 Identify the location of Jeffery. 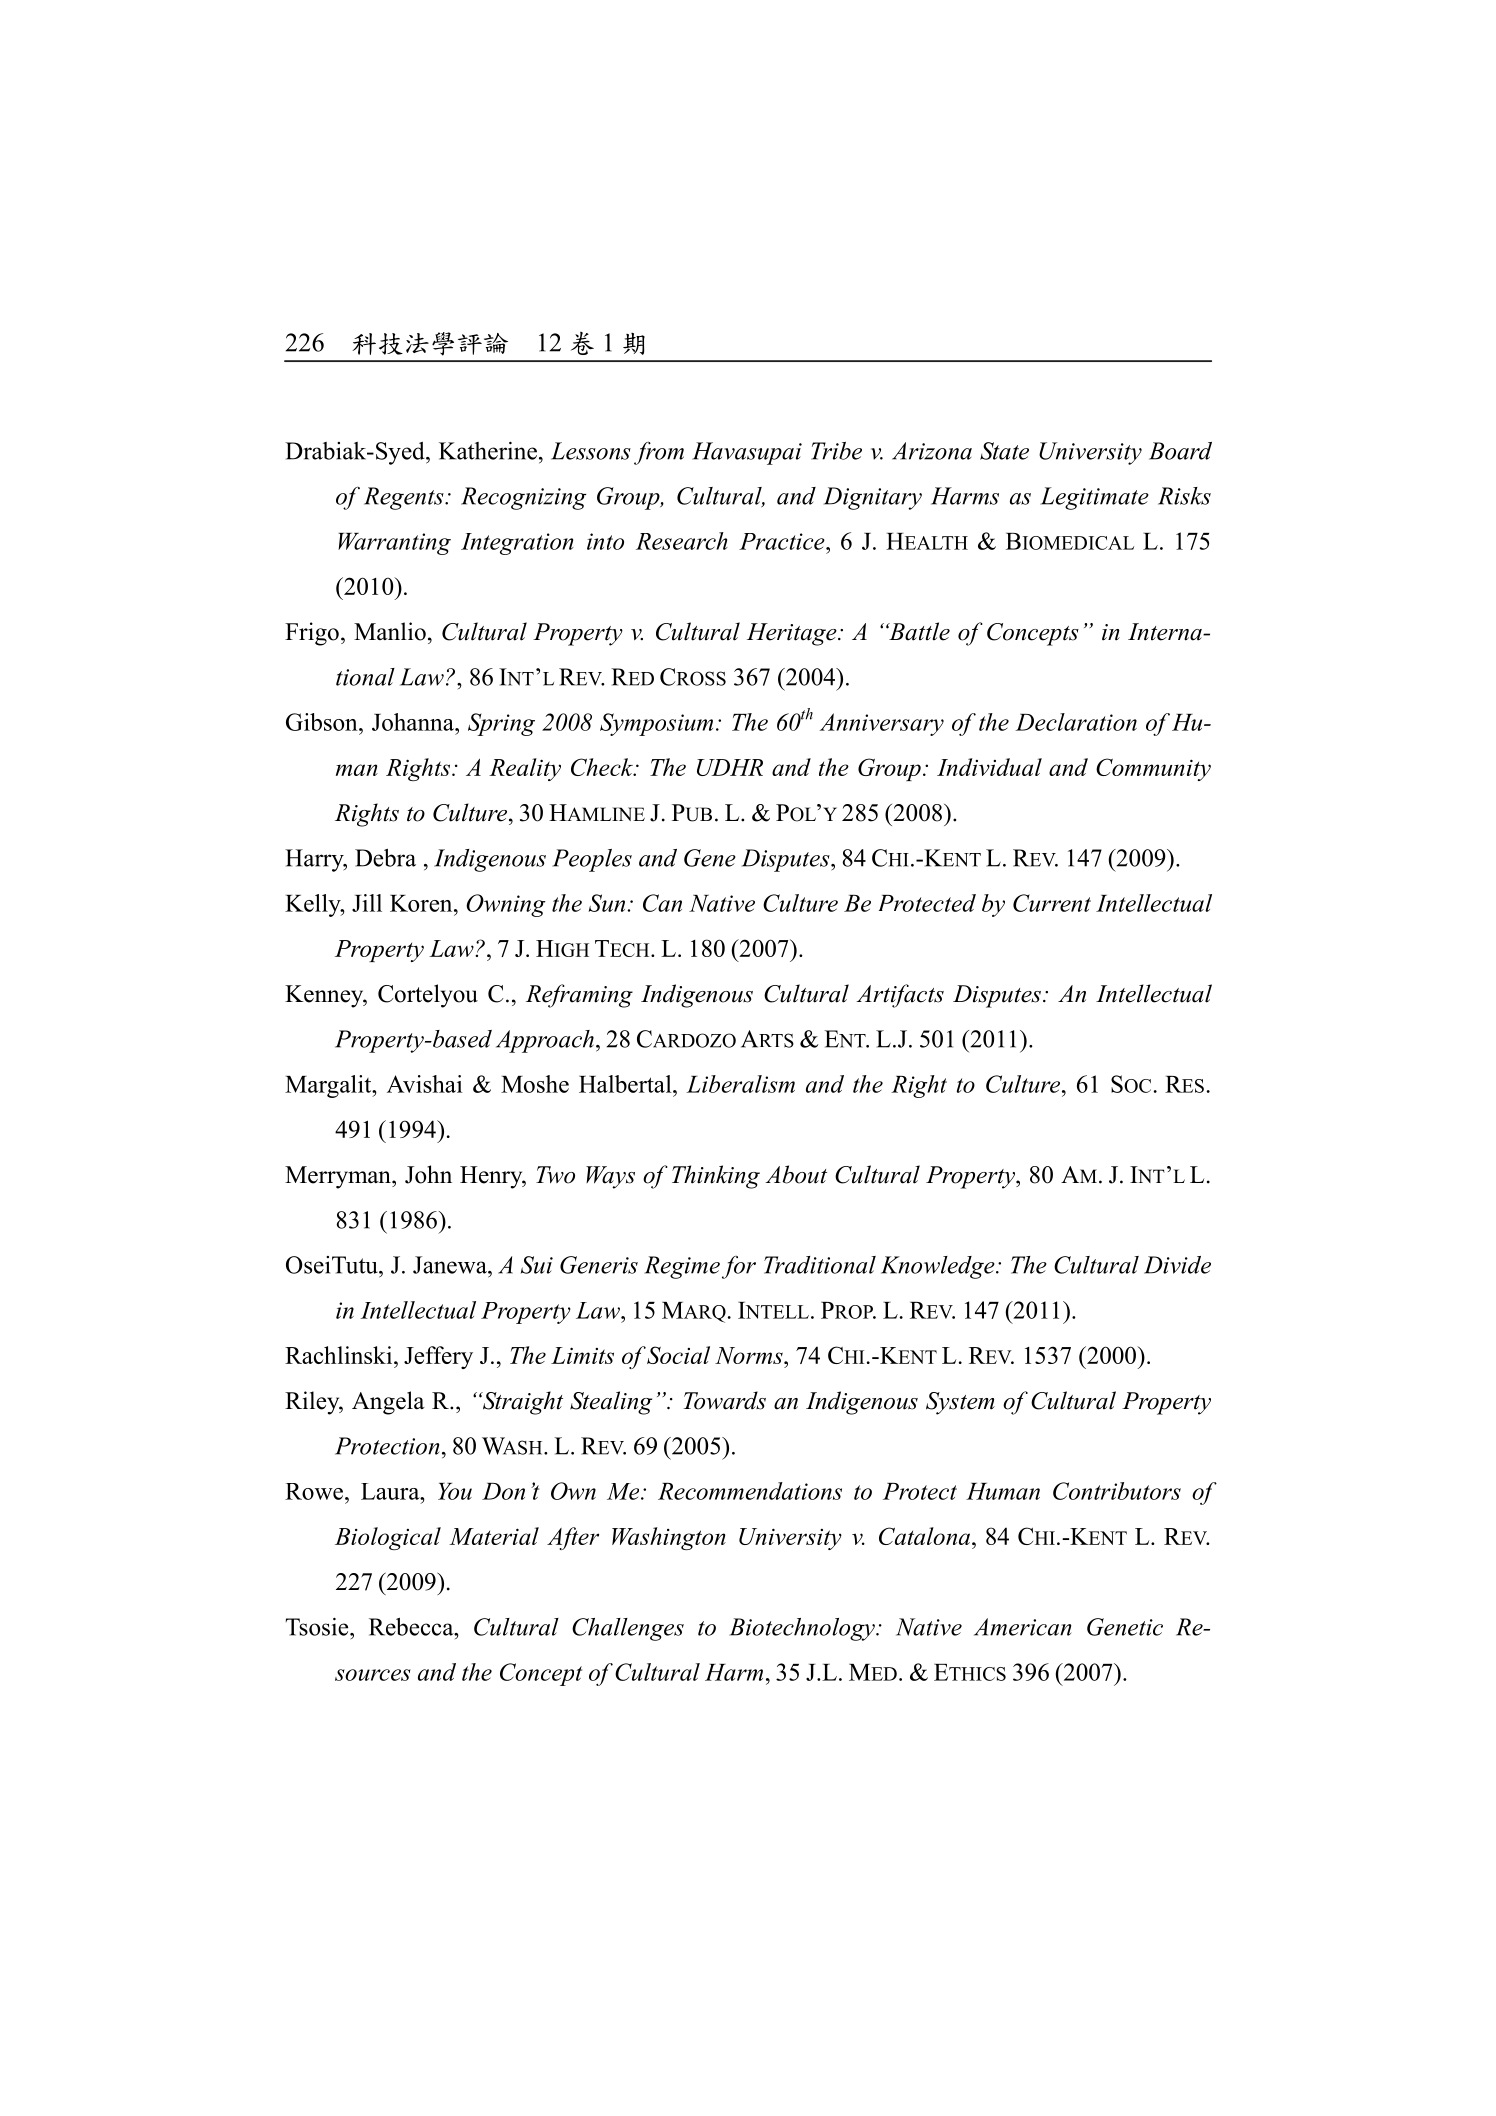
(438, 1357).
